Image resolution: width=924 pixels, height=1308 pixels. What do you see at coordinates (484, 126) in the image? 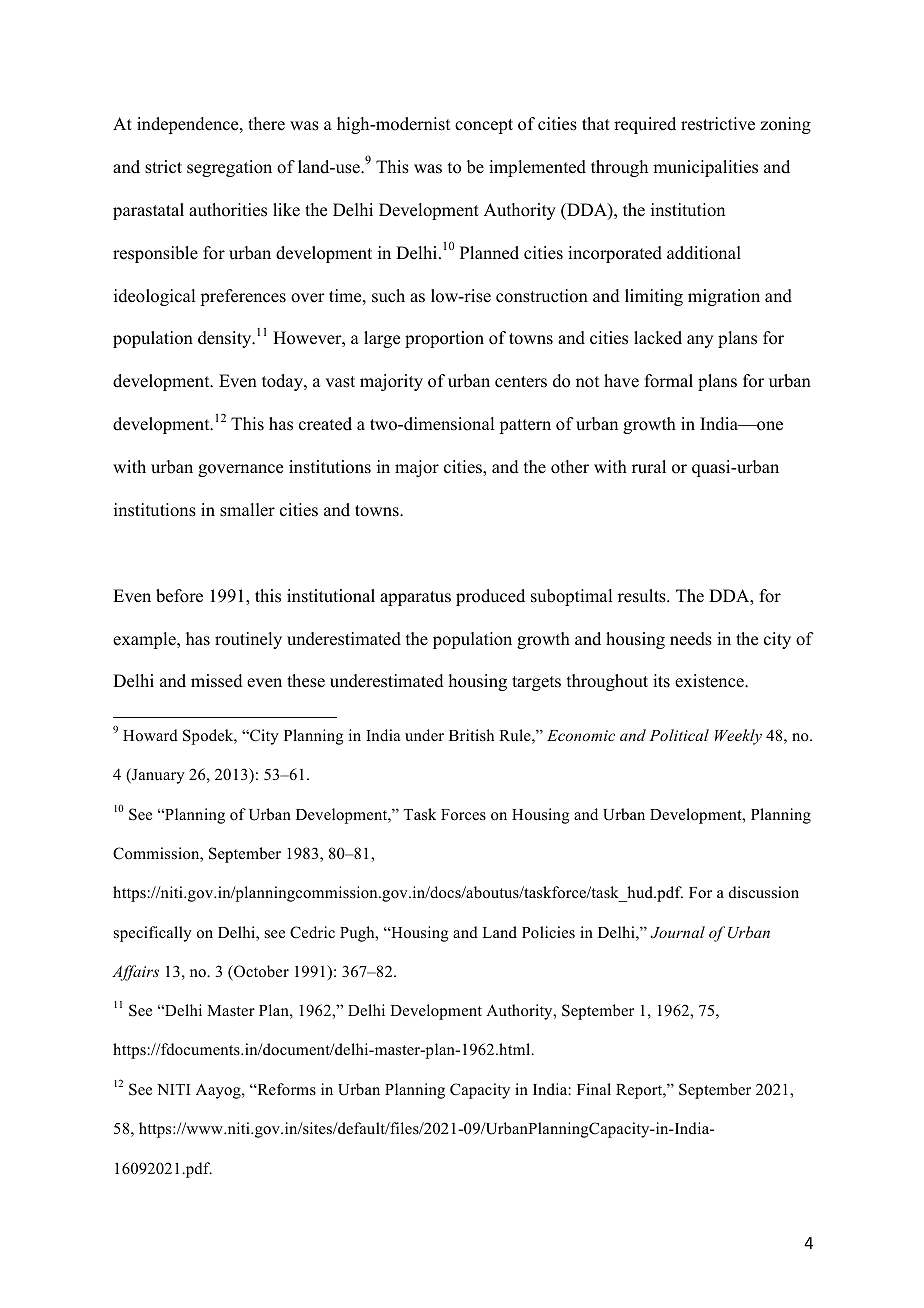
I see `concept` at bounding box center [484, 126].
